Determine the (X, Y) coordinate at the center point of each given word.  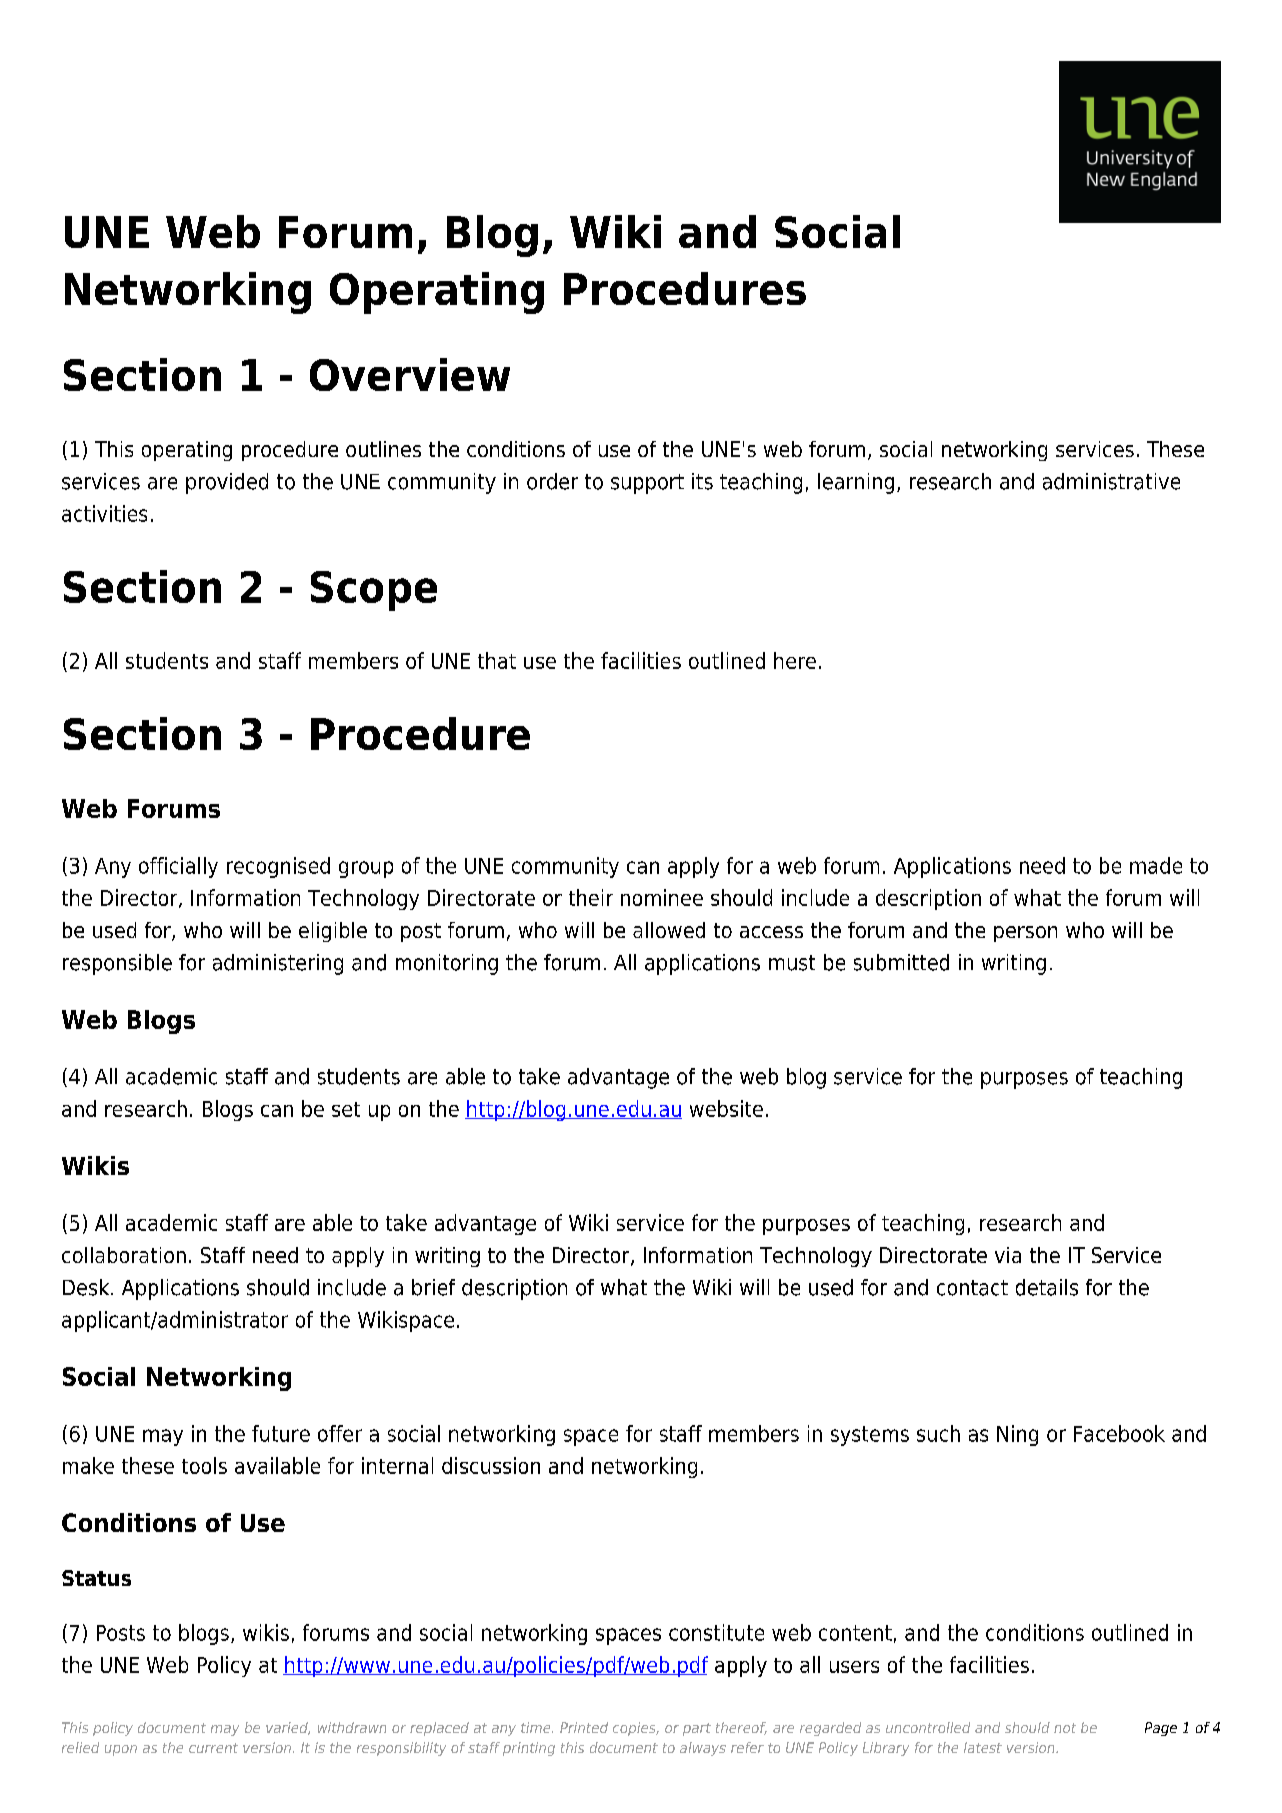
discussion (491, 1465)
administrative (1111, 481)
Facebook (1119, 1433)
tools (204, 1465)
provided (227, 483)
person (1025, 934)
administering (278, 964)
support (647, 484)
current (213, 1748)
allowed (669, 930)
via (1008, 1255)
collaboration (124, 1255)
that (497, 660)
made (1156, 865)
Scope (374, 591)
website (726, 1108)
